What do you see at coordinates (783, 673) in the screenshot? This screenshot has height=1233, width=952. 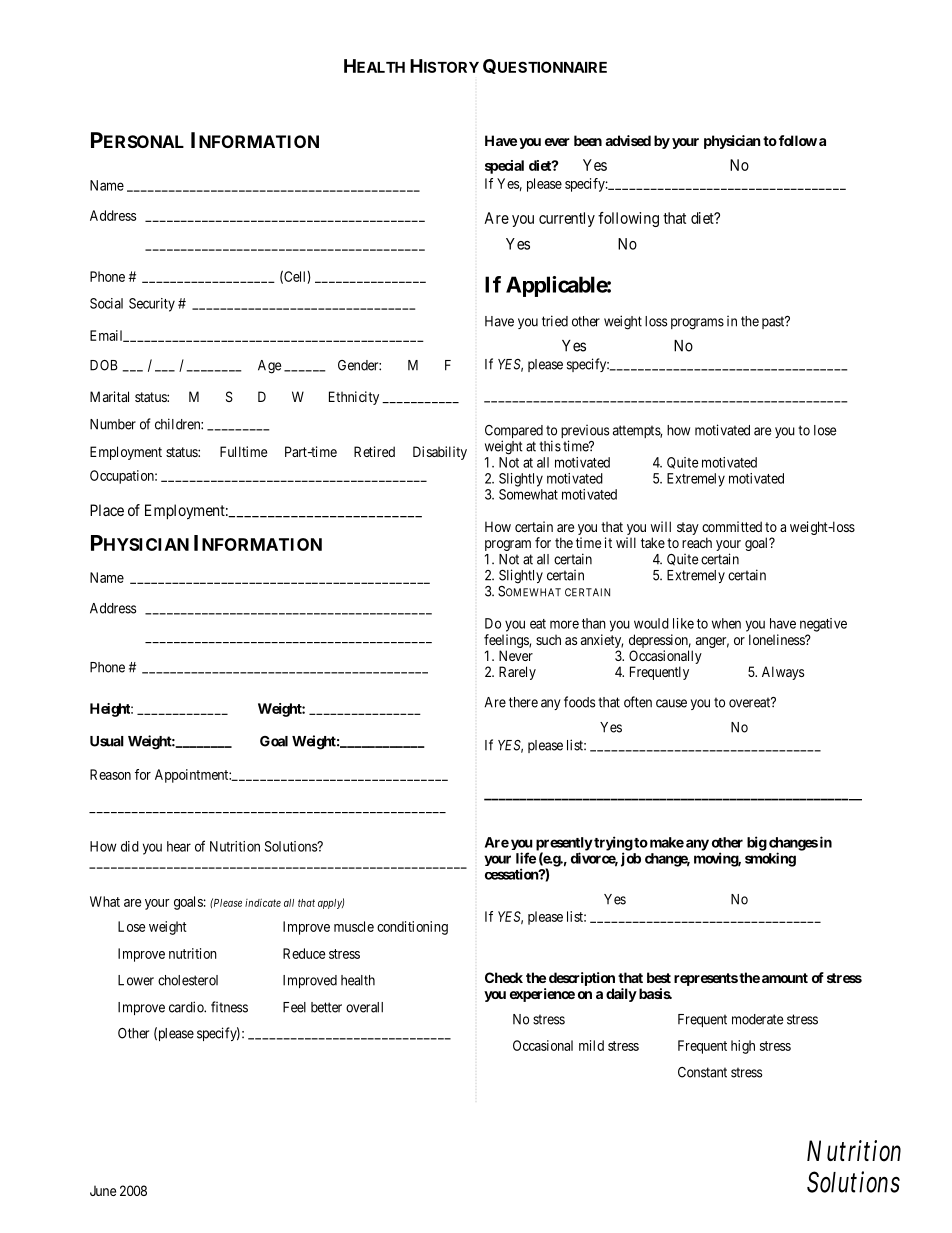 I see `Always` at bounding box center [783, 673].
